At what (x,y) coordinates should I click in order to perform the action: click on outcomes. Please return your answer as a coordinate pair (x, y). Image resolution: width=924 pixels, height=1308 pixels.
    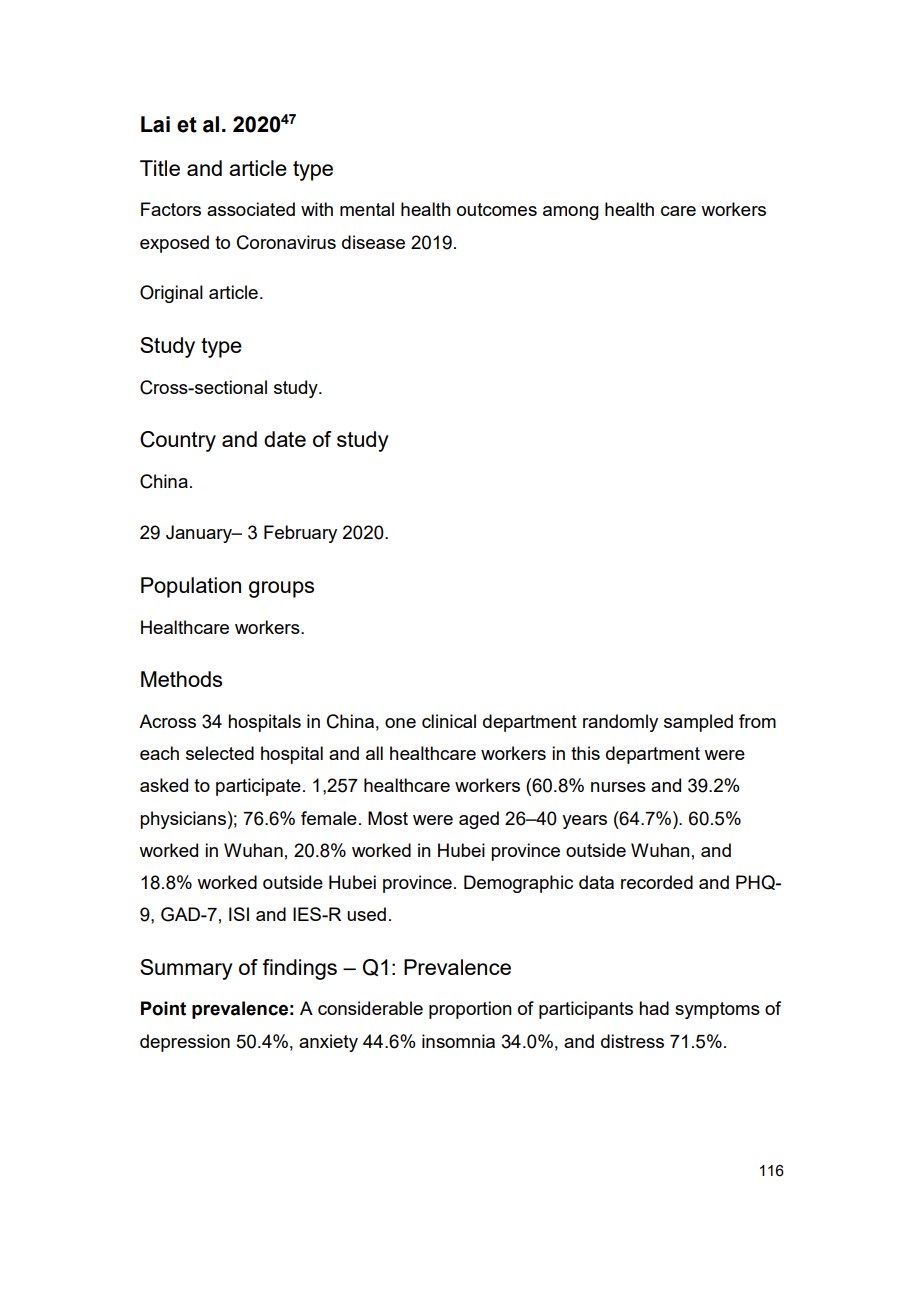
    Looking at the image, I should click on (497, 209).
